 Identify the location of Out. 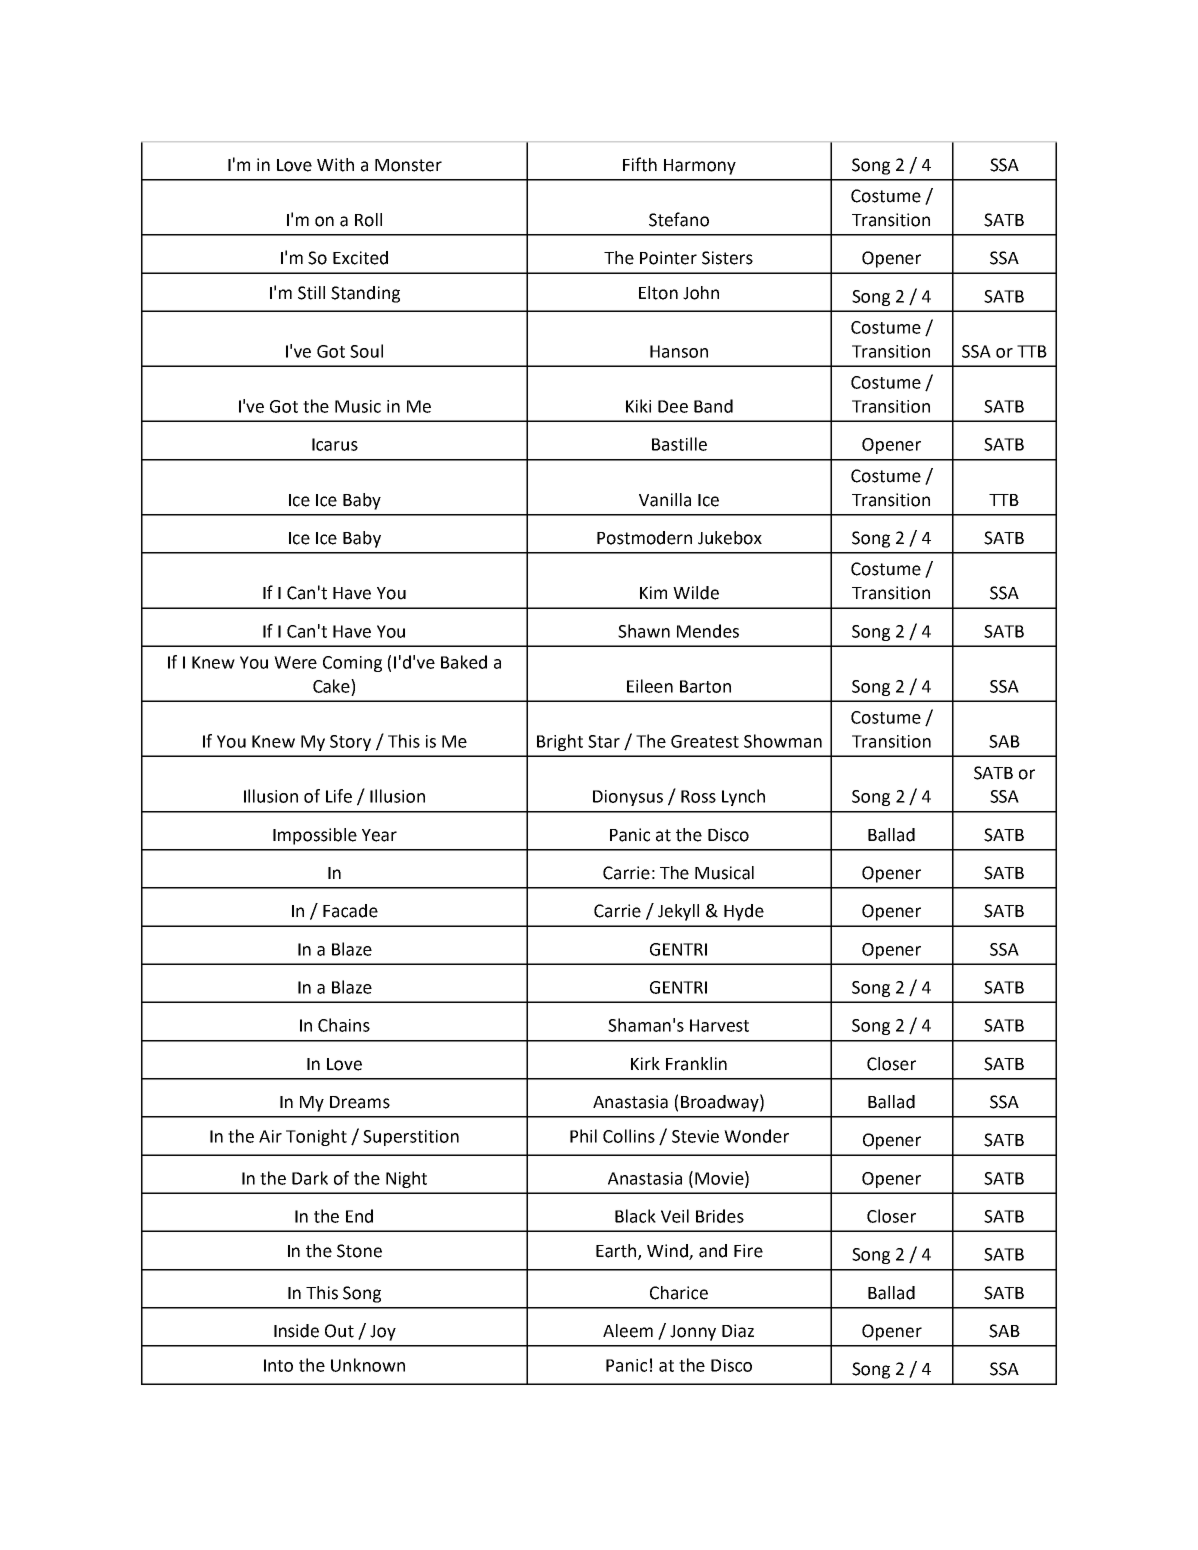
(339, 1331).
